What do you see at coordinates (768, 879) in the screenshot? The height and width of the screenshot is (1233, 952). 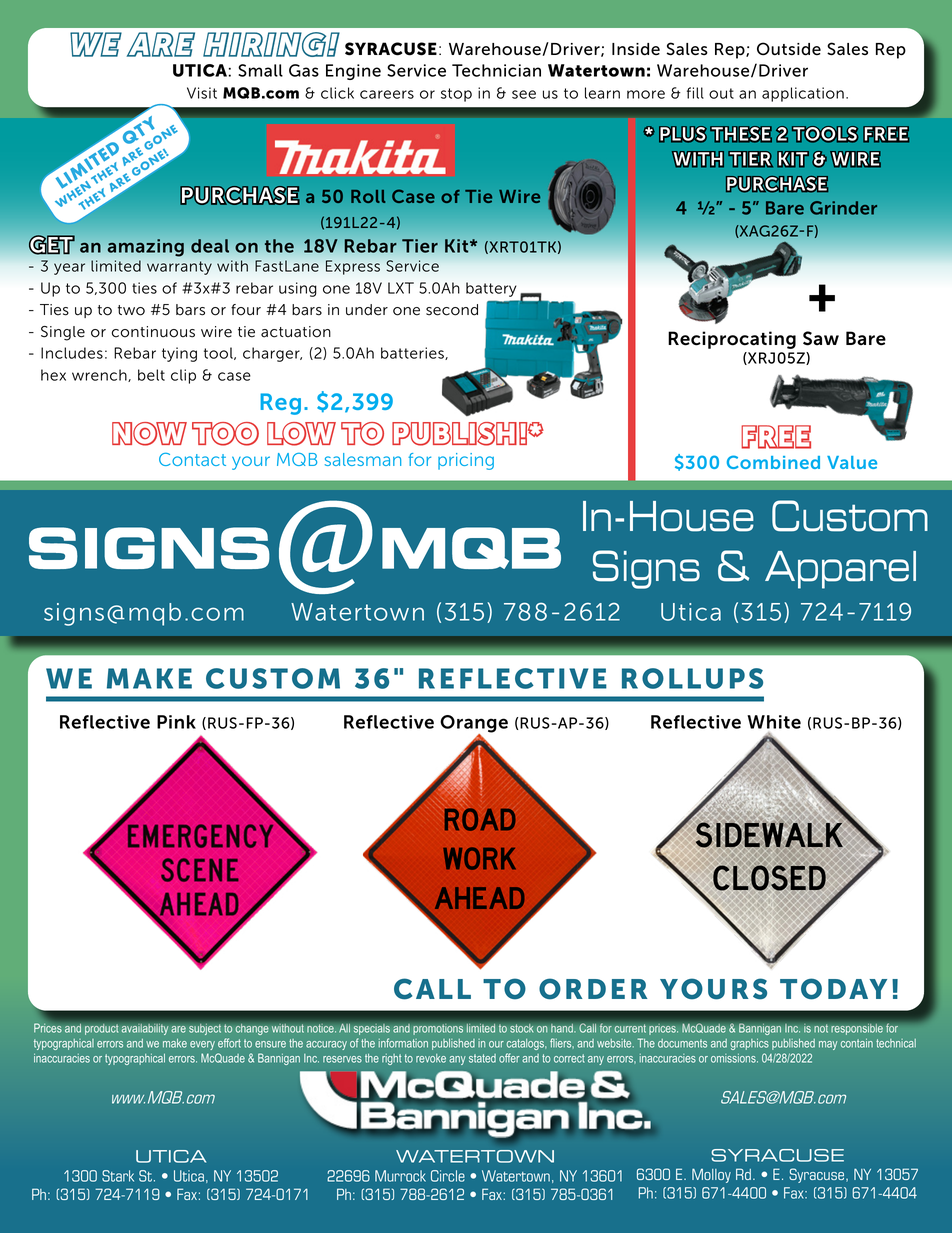 I see `CLOSED` at bounding box center [768, 879].
